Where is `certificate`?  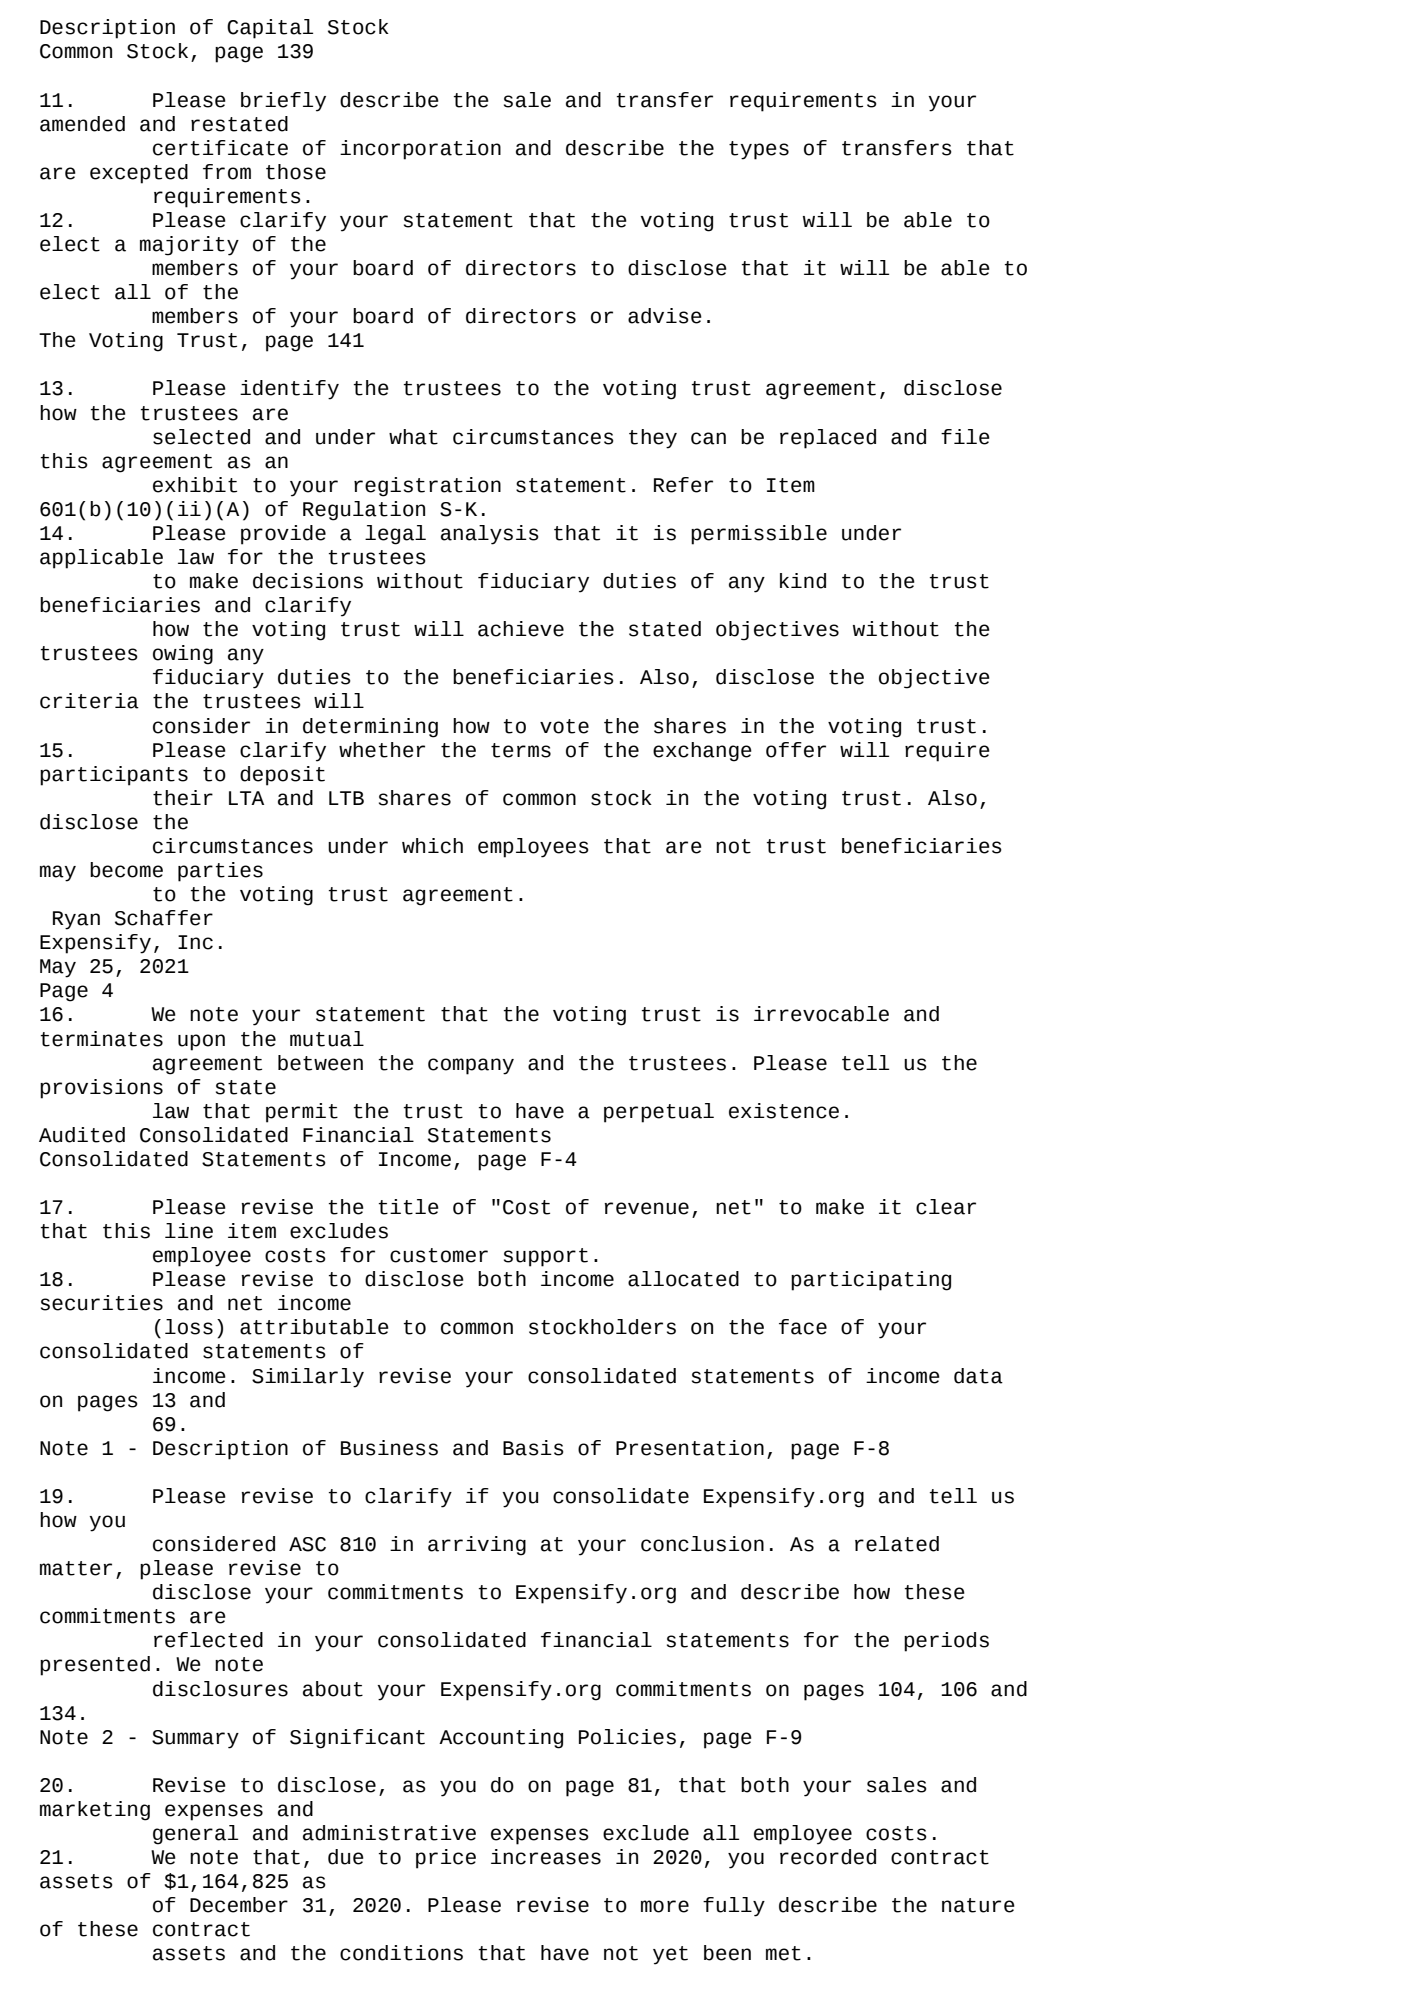
certificate is located at coordinates (220, 148).
